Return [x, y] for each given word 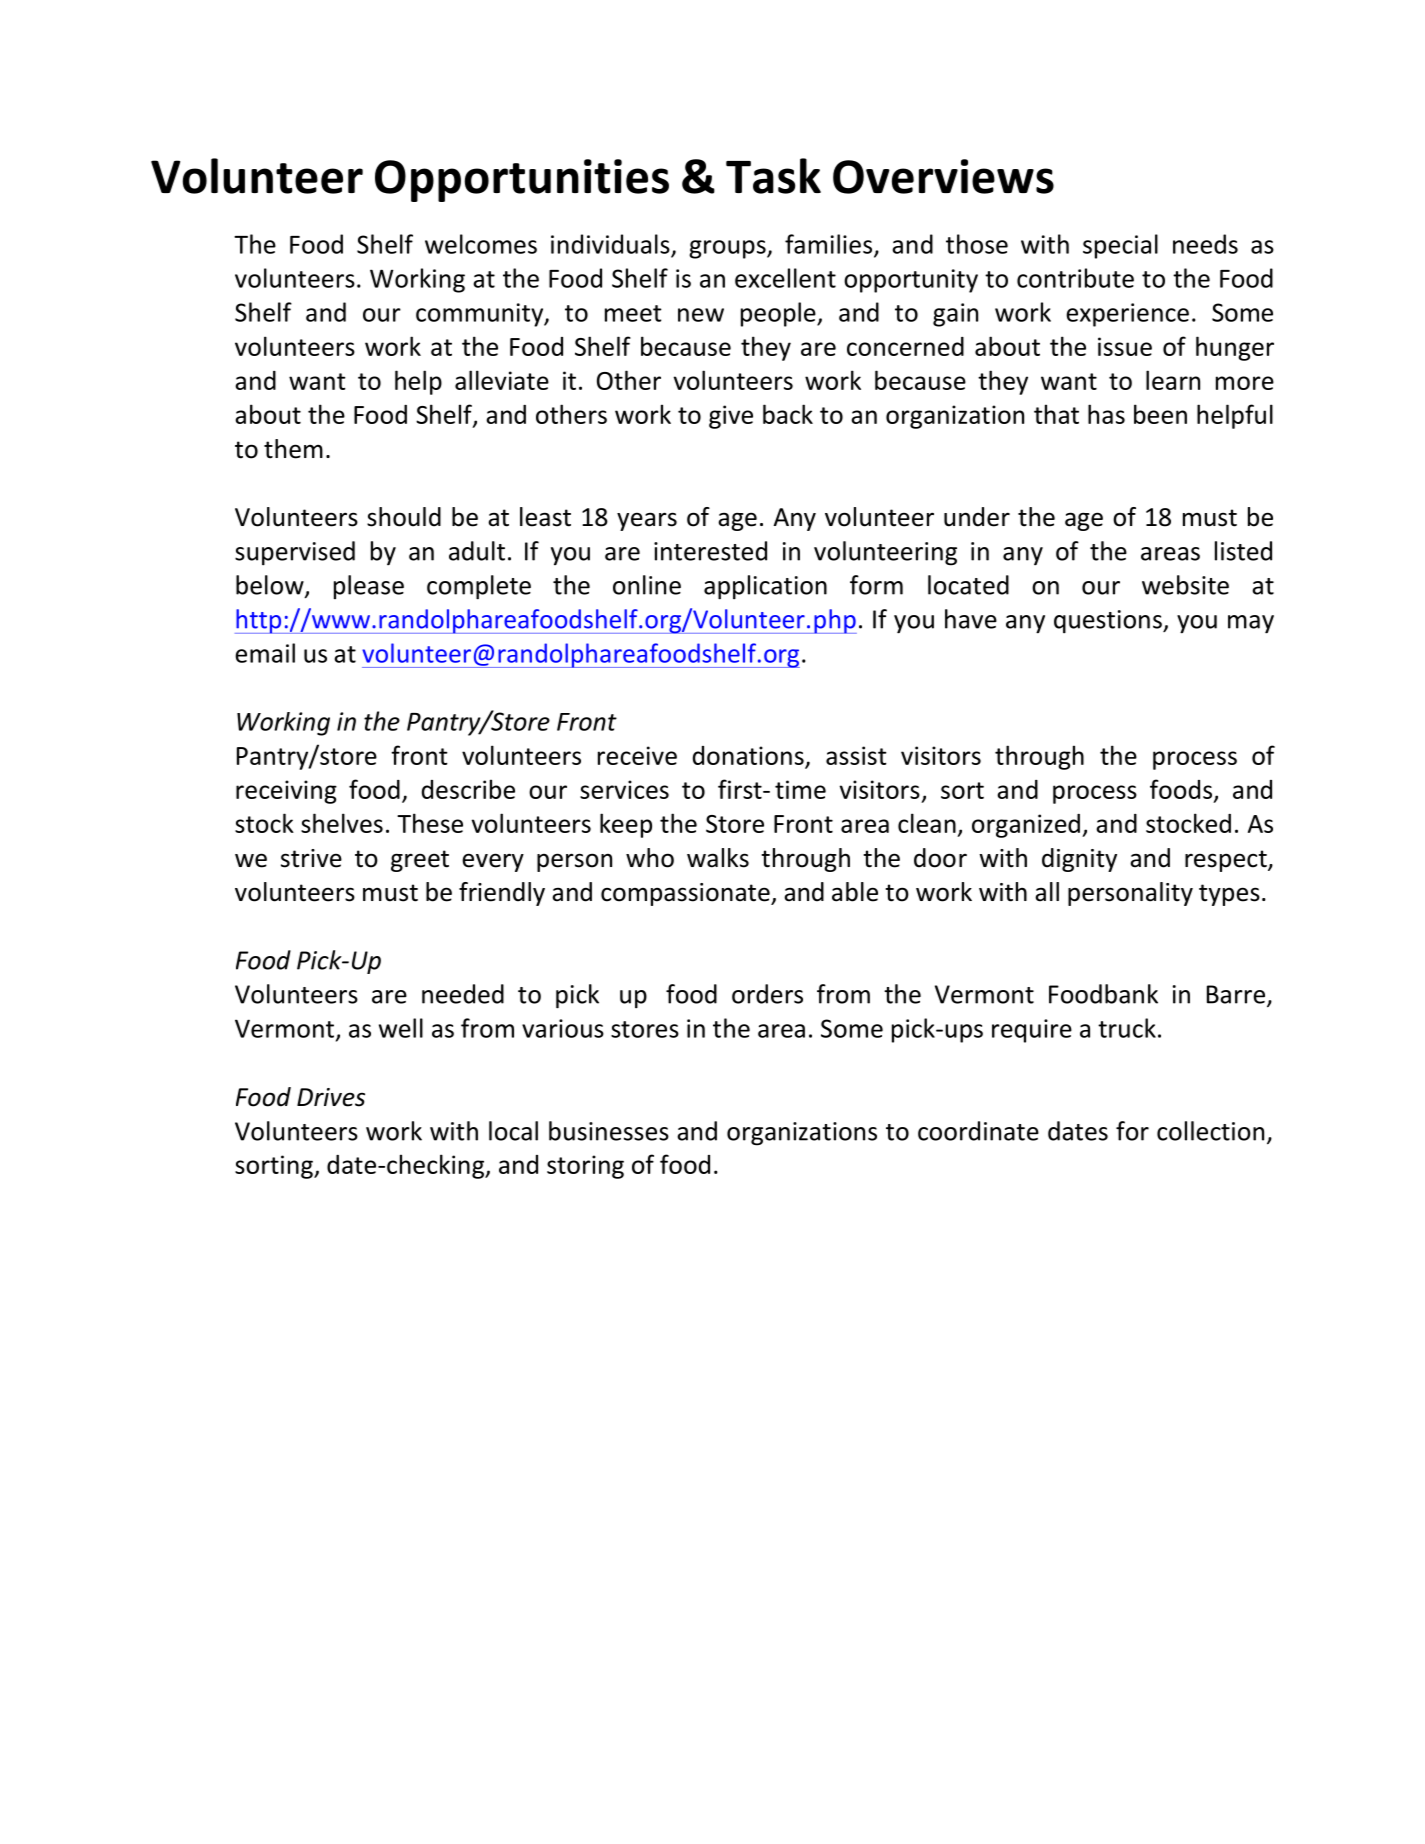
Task [773, 176]
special [1120, 246]
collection [1210, 1131]
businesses [609, 1131]
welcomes [481, 244]
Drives [331, 1097]
